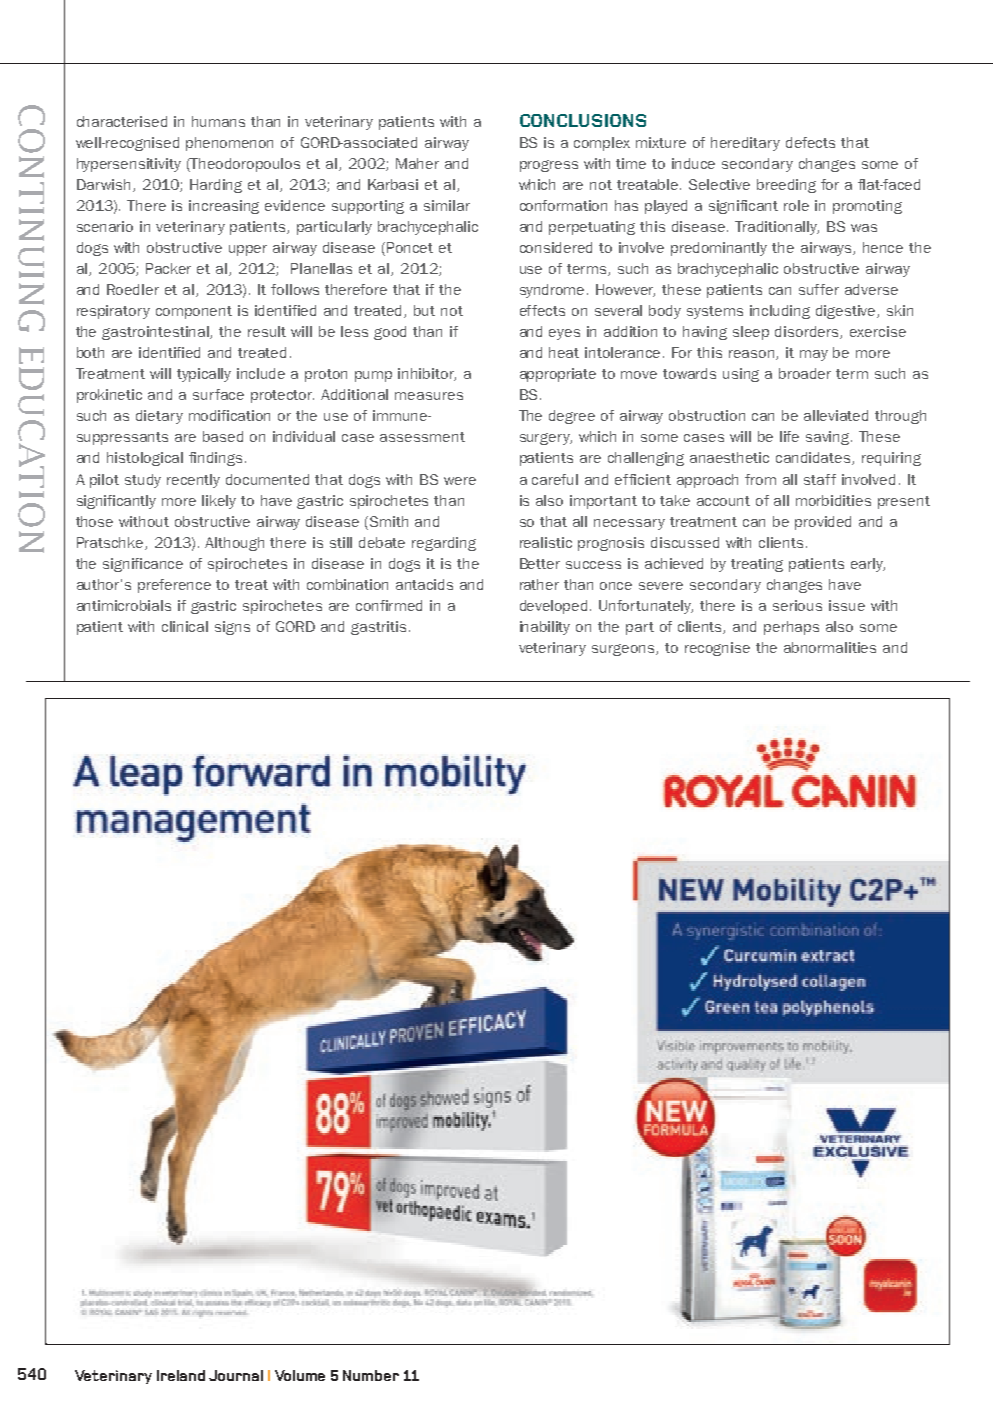 This page has height=1406, width=993. What do you see at coordinates (810, 142) in the page?
I see `defects` at bounding box center [810, 142].
